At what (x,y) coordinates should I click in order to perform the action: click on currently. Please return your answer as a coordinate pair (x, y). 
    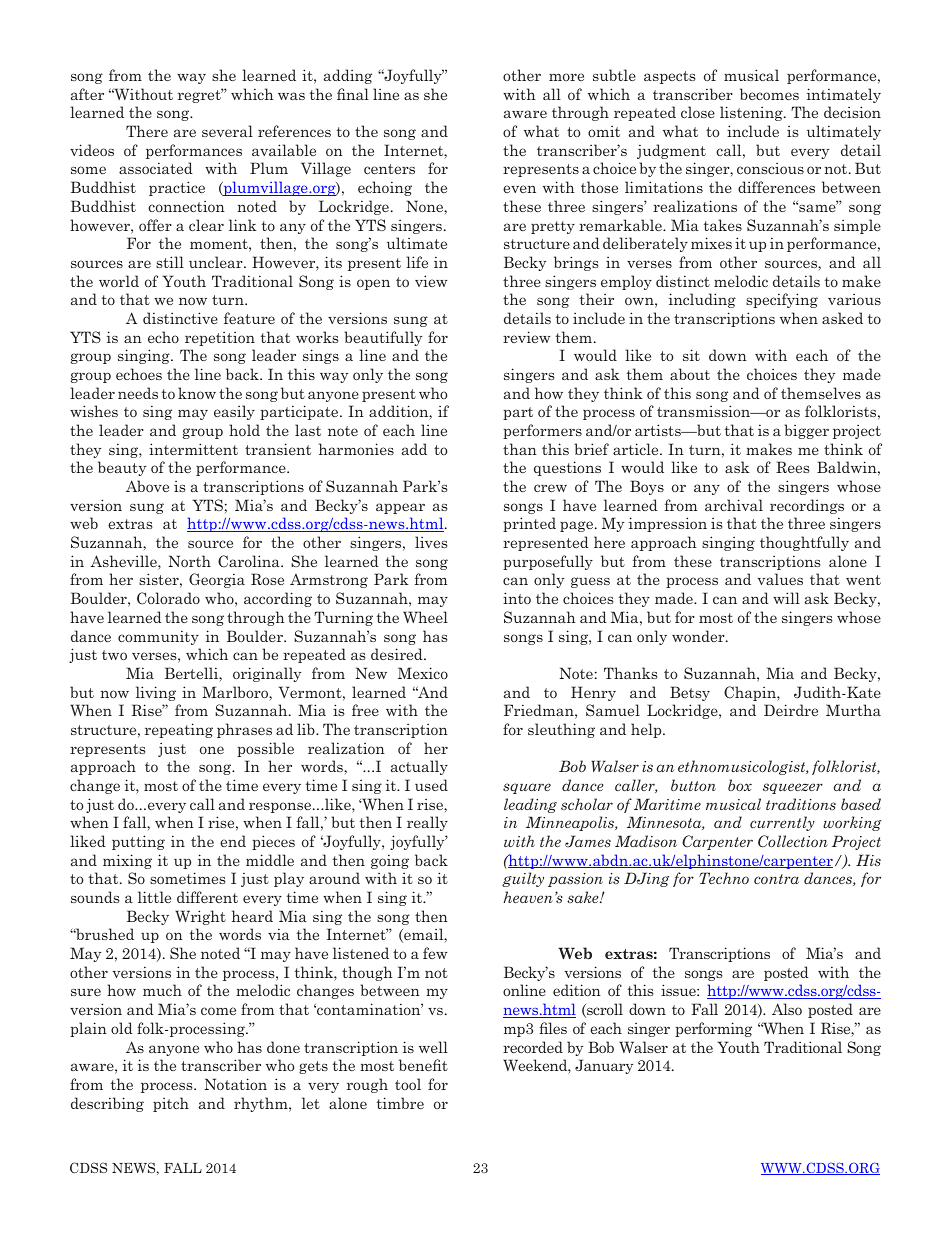
    Looking at the image, I should click on (782, 823).
